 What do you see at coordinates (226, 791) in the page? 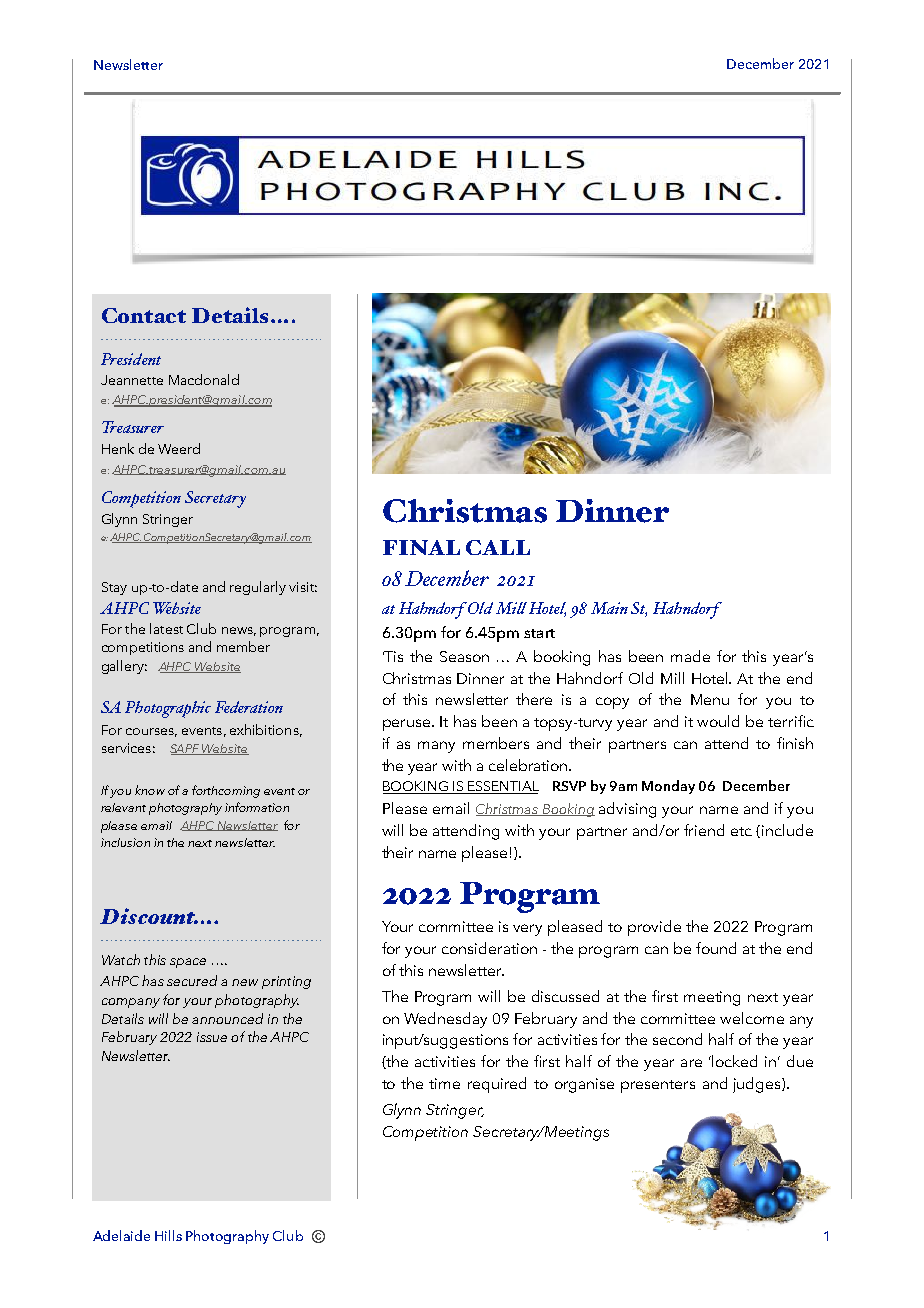
I see `forthcoming` at bounding box center [226, 791].
